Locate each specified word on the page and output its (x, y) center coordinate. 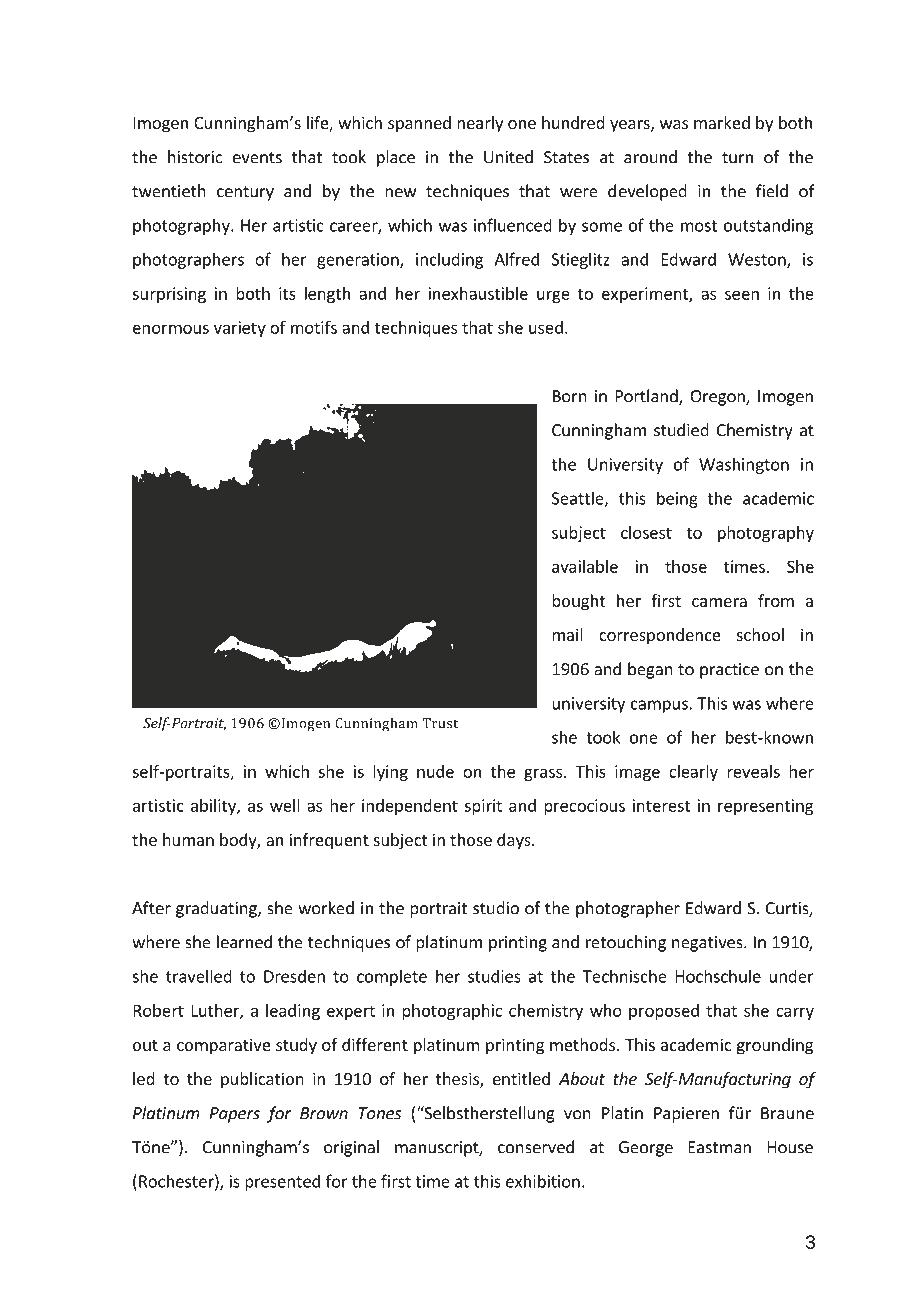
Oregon (718, 398)
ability (214, 807)
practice (729, 671)
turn (737, 158)
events (257, 158)
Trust (440, 723)
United (508, 157)
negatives (708, 944)
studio (496, 908)
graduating (217, 909)
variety (240, 329)
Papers (234, 1115)
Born (570, 396)
